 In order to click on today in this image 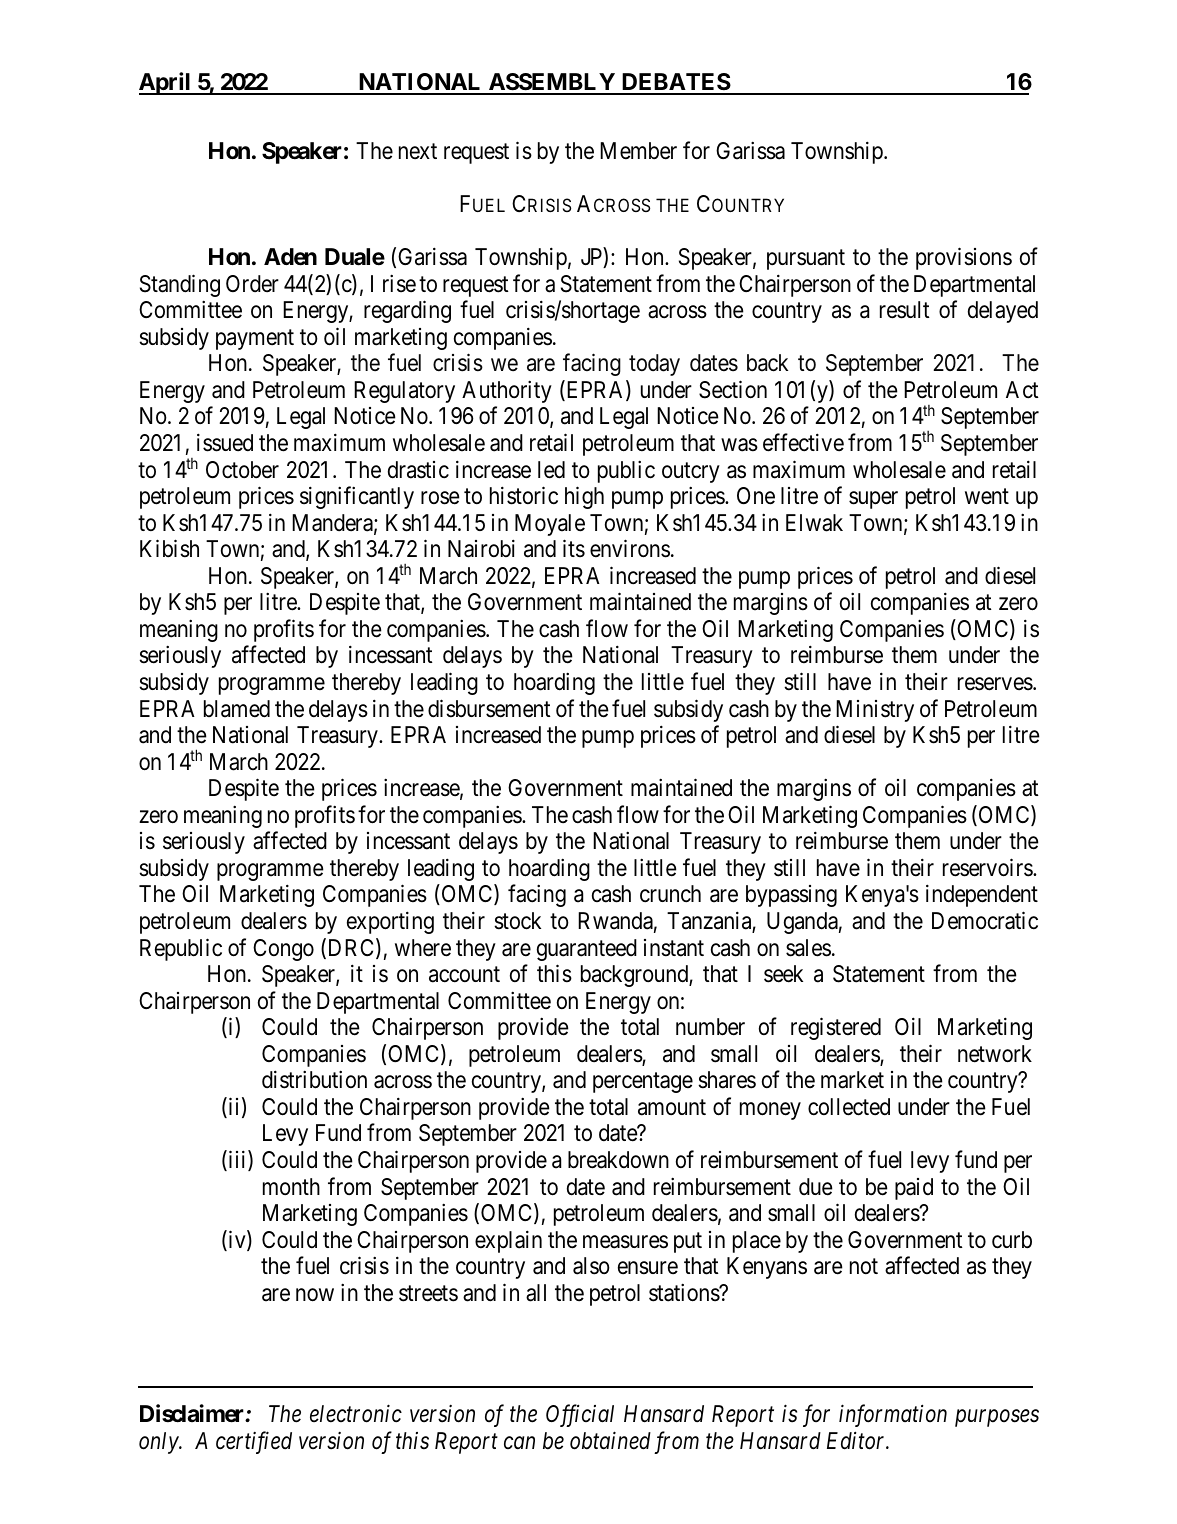, I will do `click(654, 365)`.
